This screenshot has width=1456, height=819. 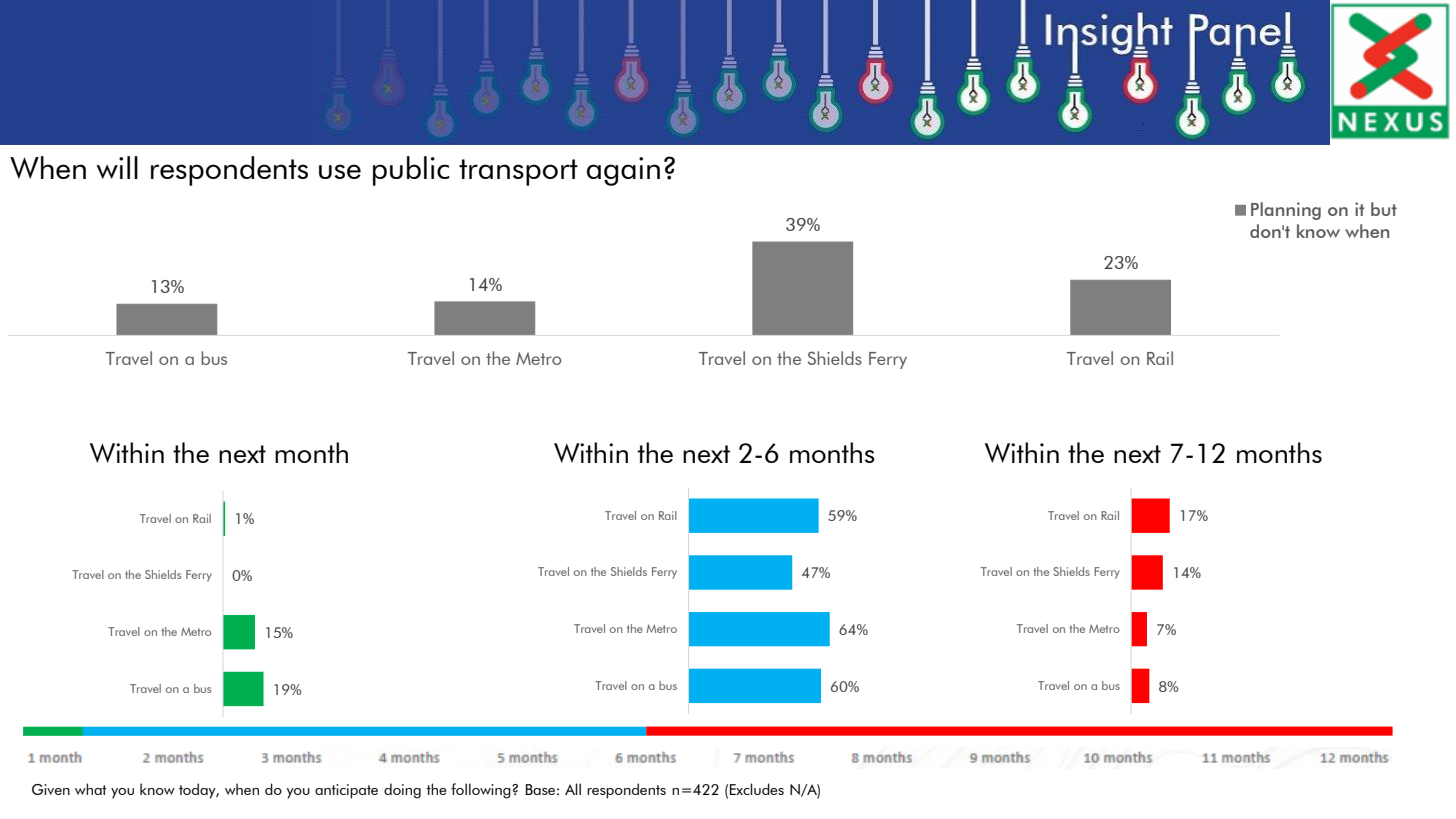 What do you see at coordinates (117, 167) in the screenshot?
I see `will` at bounding box center [117, 167].
